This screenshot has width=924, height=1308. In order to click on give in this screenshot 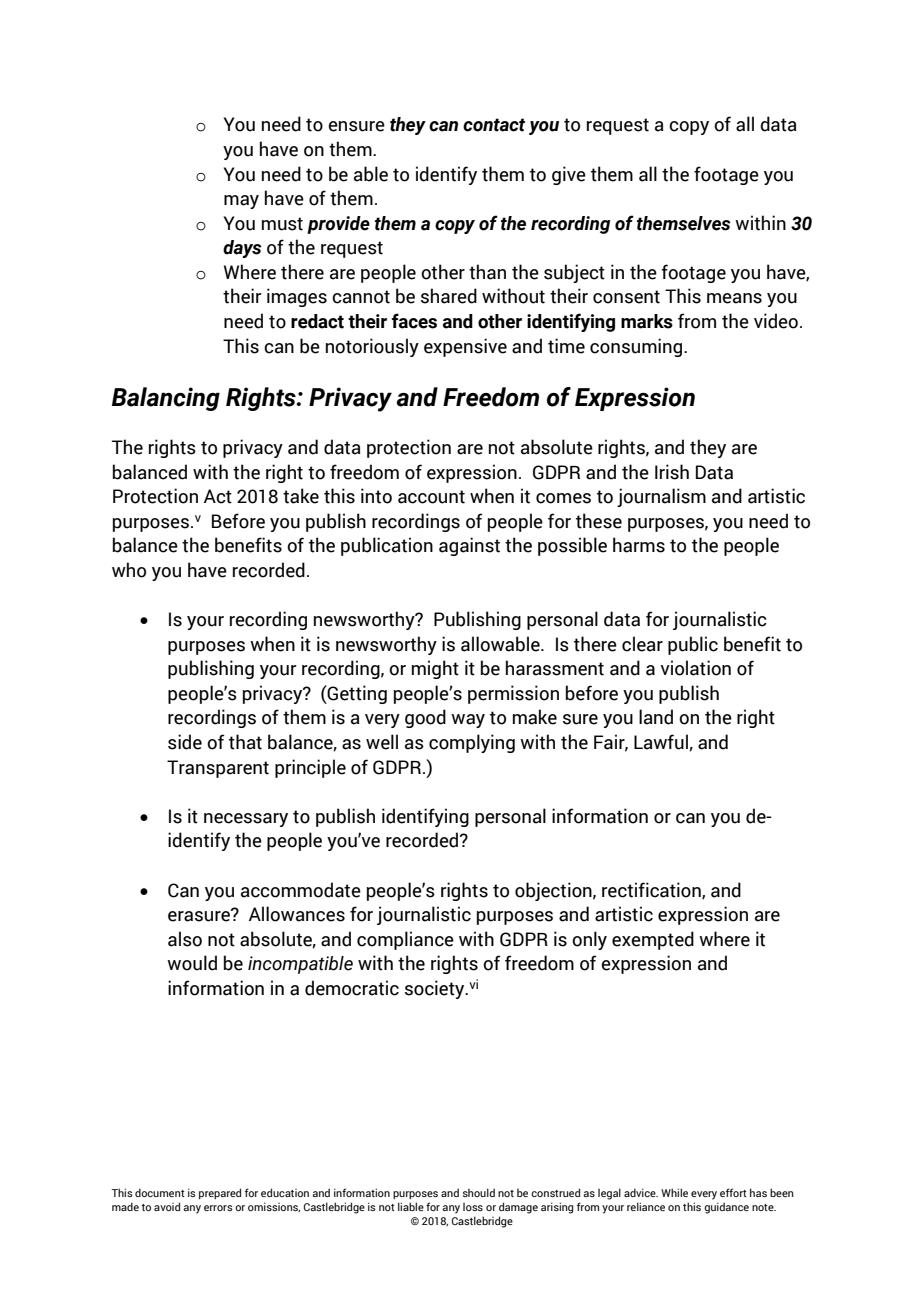, I will do `click(569, 175)`.
